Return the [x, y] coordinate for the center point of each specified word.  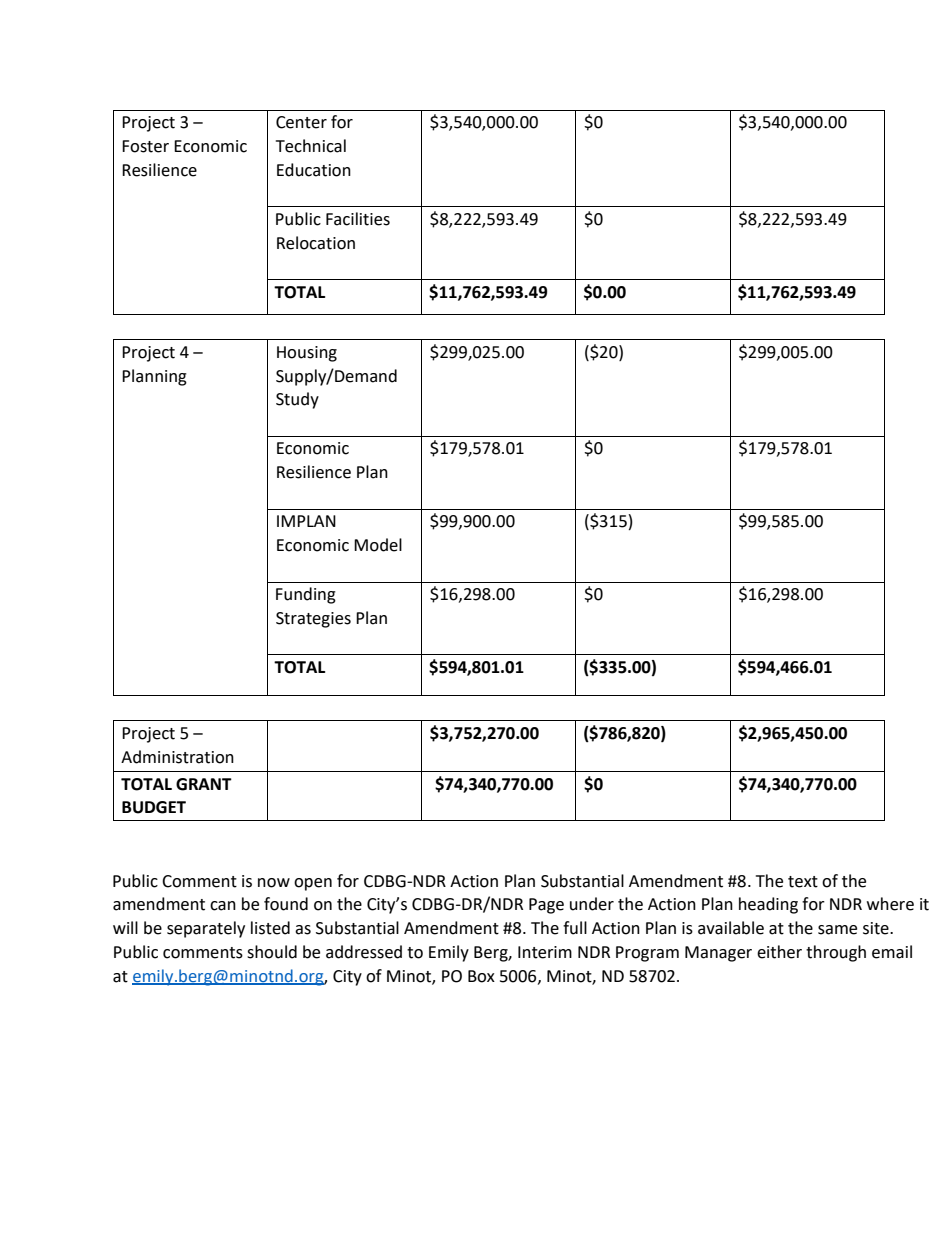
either [779, 952]
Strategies [313, 620]
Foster [145, 146]
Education [314, 170]
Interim [545, 952]
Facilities [358, 219]
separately [206, 929]
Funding [306, 595]
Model [378, 545]
